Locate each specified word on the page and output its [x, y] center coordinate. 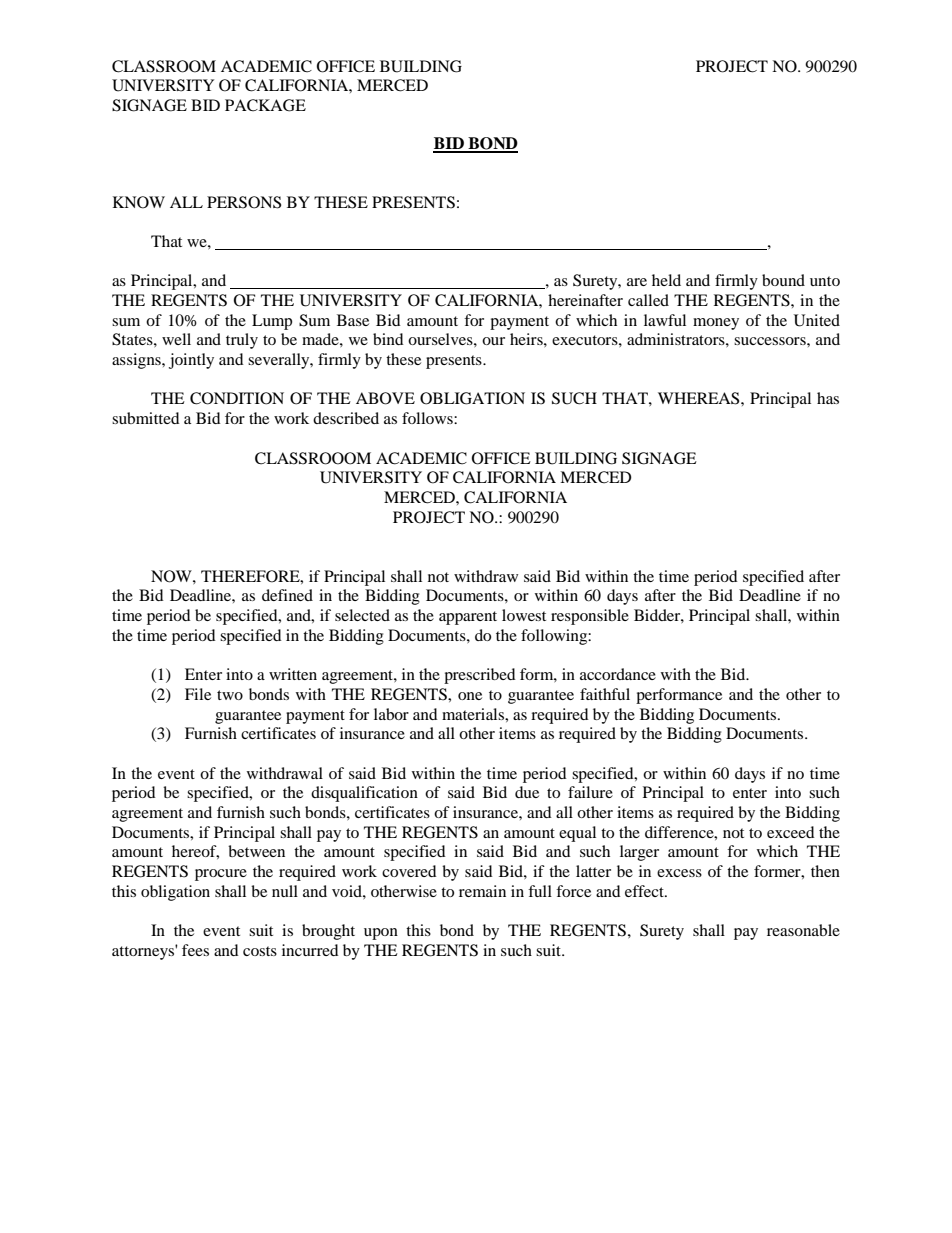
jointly [191, 361]
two [230, 695]
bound [783, 280]
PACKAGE [265, 105]
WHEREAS [700, 398]
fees [195, 950]
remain [482, 891]
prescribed [480, 676]
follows [428, 418]
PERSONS [244, 202]
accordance [618, 674]
